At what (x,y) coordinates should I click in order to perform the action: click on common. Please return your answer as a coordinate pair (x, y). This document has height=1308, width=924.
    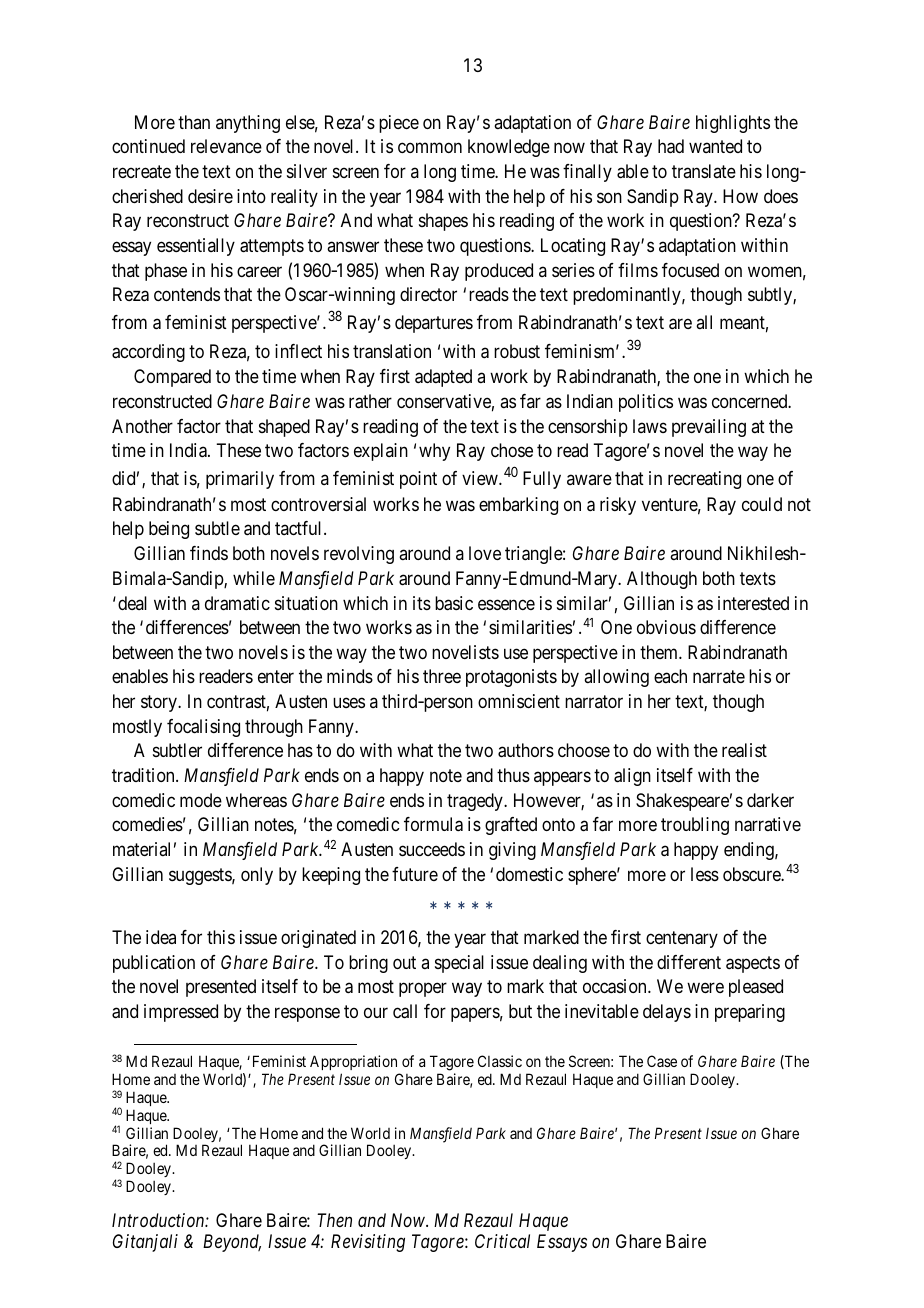
    Looking at the image, I should click on (430, 148).
